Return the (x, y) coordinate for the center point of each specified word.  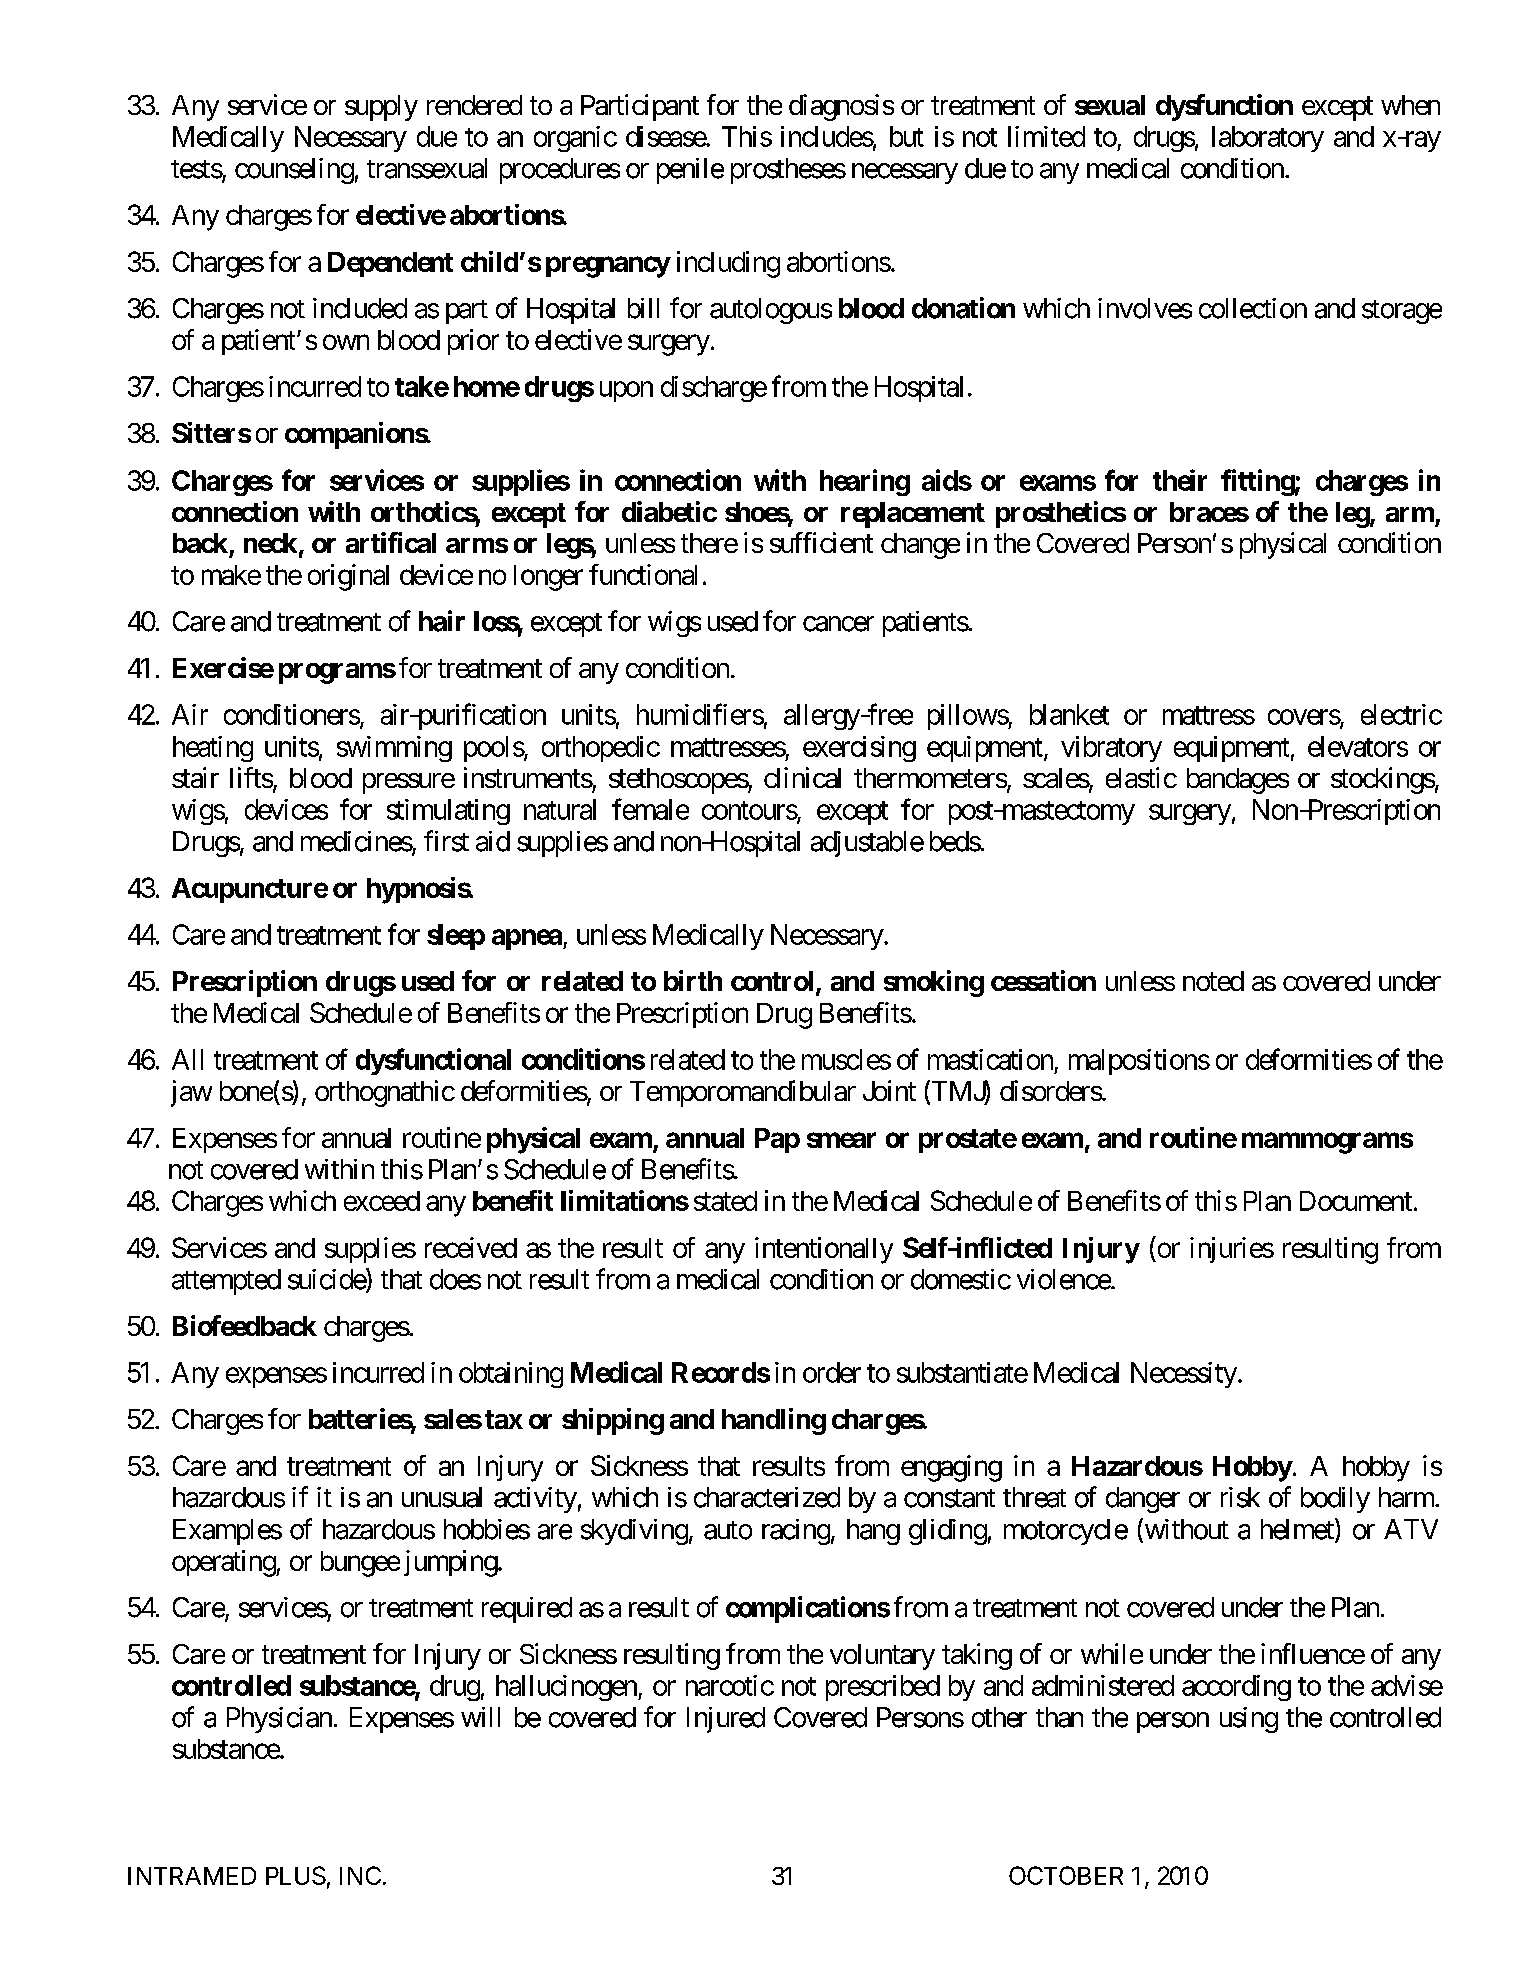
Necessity (1184, 1375)
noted (1213, 981)
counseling (294, 171)
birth (693, 980)
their (1180, 480)
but (907, 136)
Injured (726, 1720)
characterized (767, 1497)
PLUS (296, 1875)
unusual (442, 1497)
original (348, 577)
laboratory (1268, 139)
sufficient (821, 542)
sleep (456, 937)
